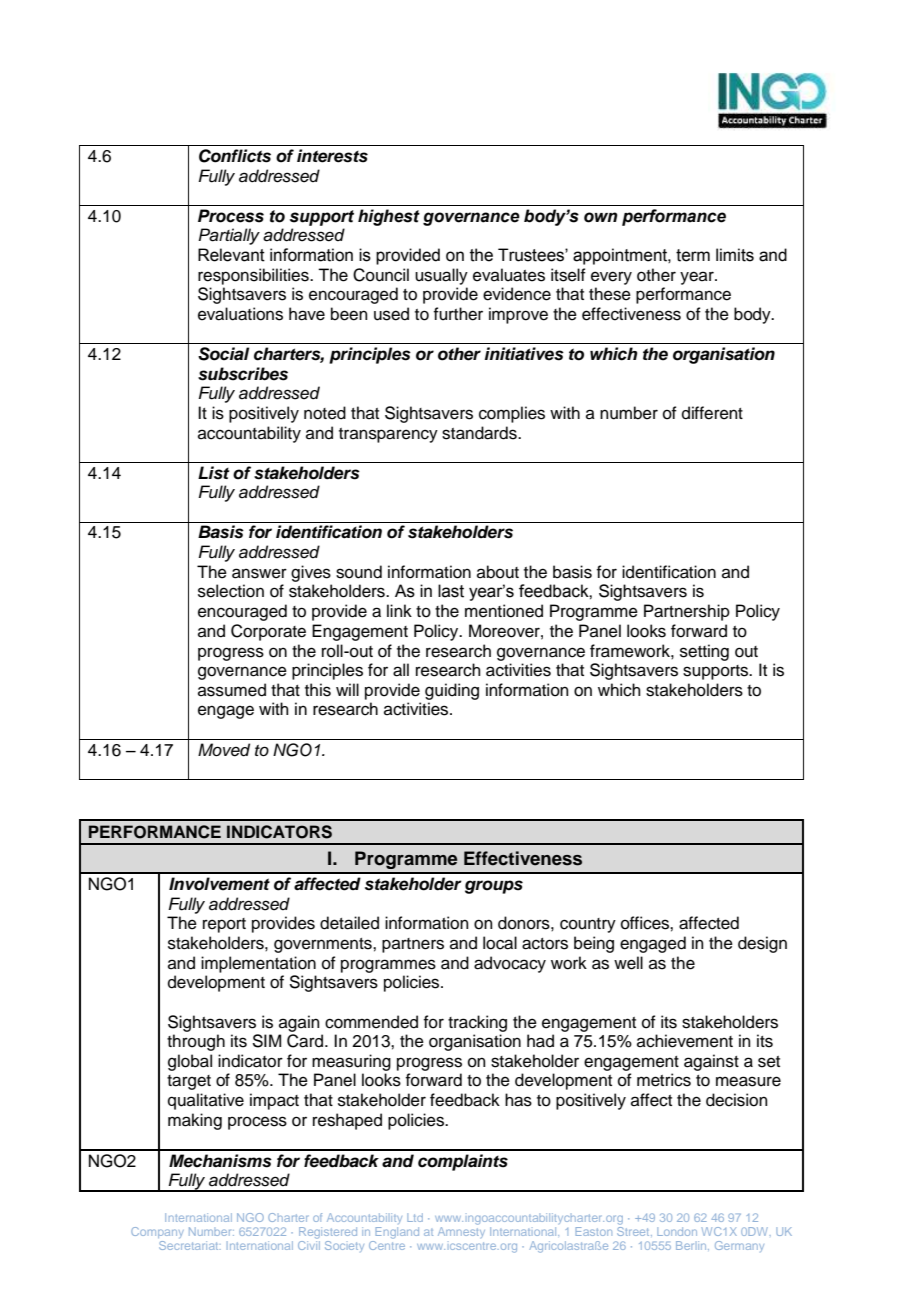 Image resolution: width=924 pixels, height=1308 pixels. Describe the element at coordinates (712, 413) in the screenshot. I see `different` at that location.
